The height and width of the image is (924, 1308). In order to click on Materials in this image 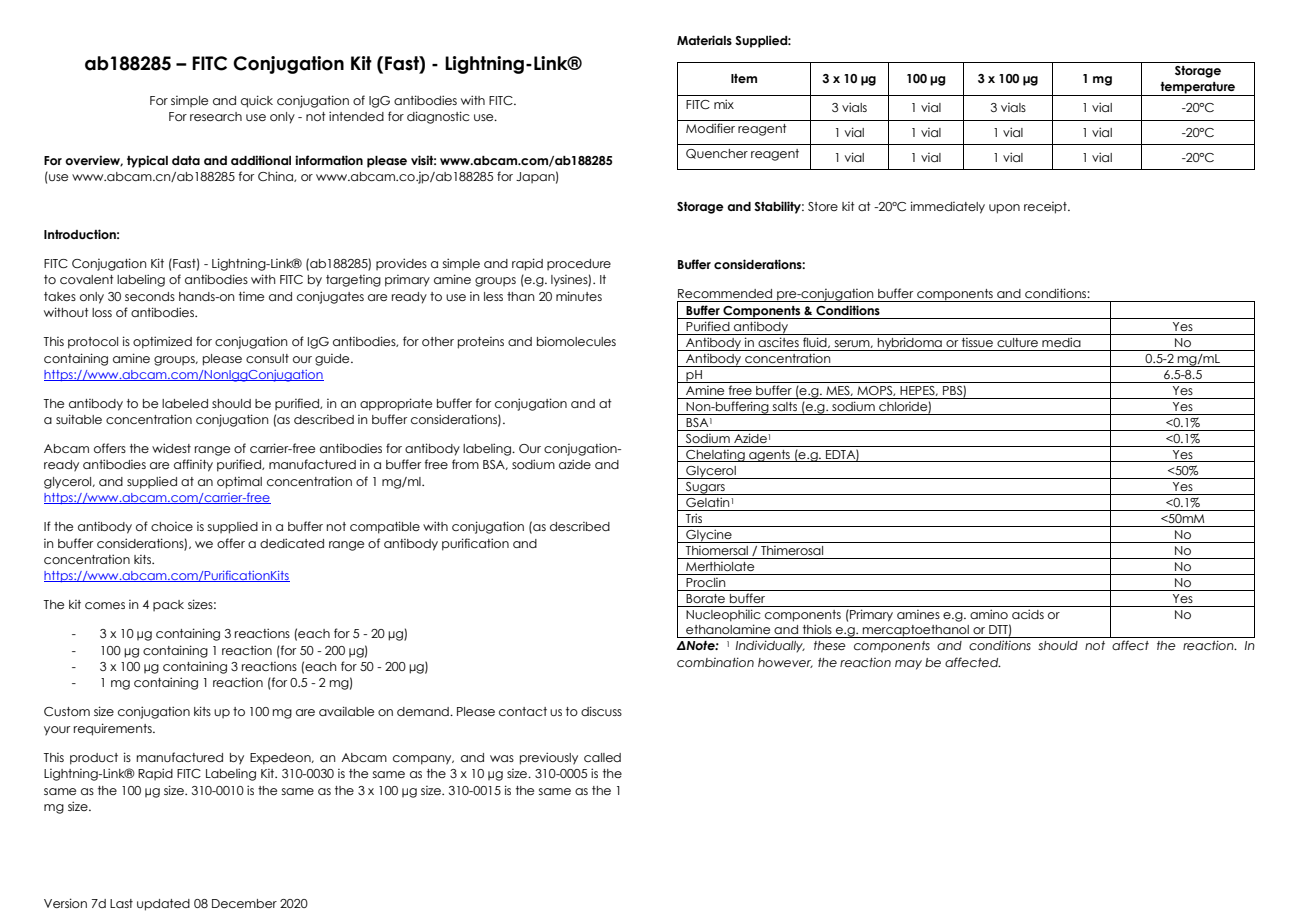, I will do `click(704, 40)`.
